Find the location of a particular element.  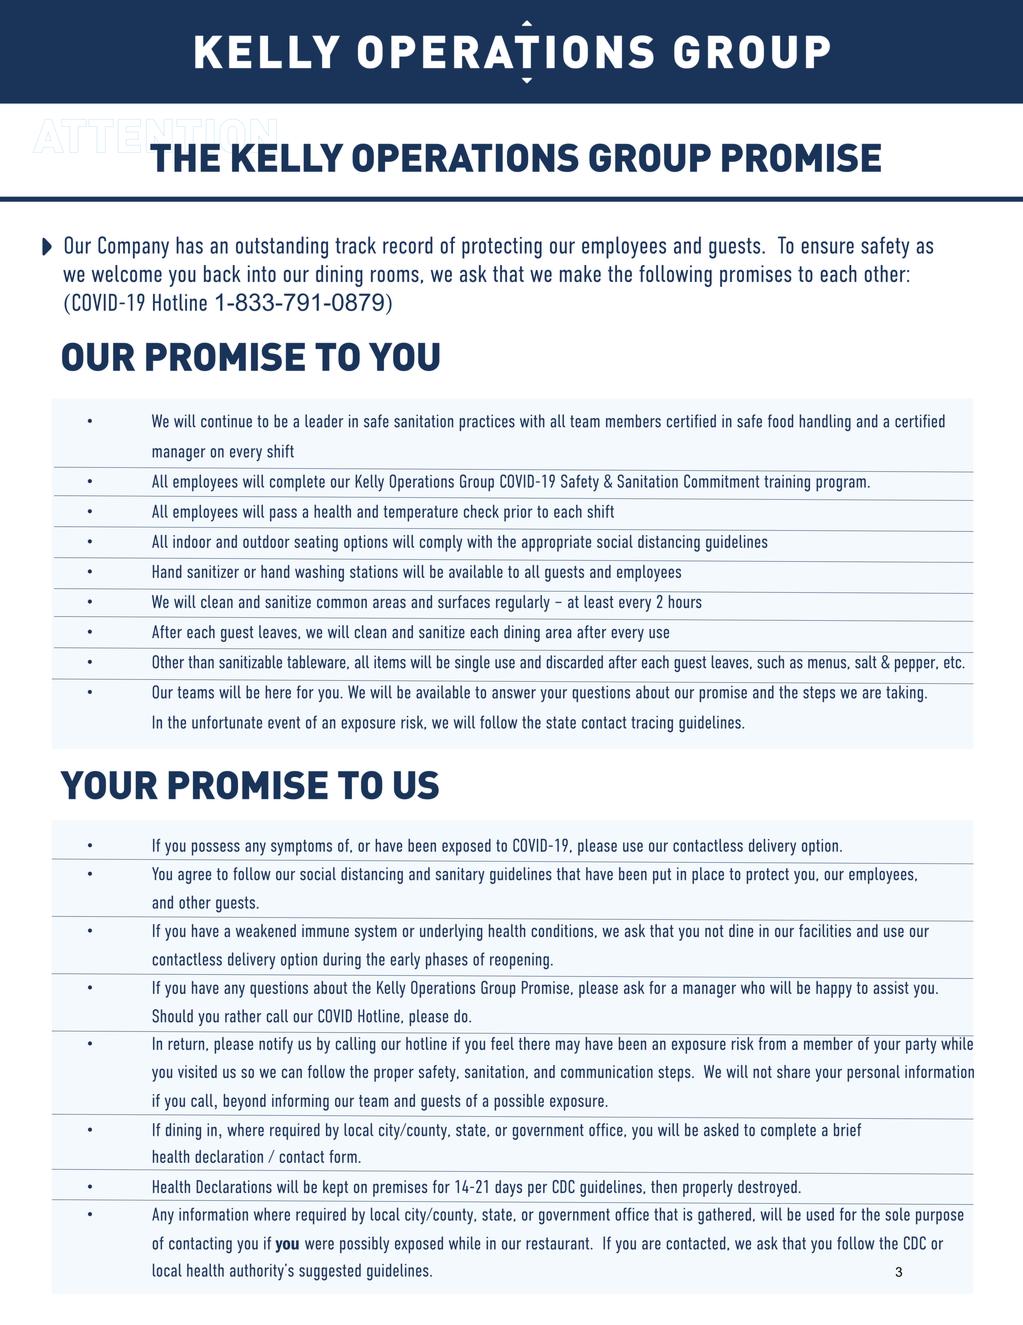

were is located at coordinates (319, 1245).
